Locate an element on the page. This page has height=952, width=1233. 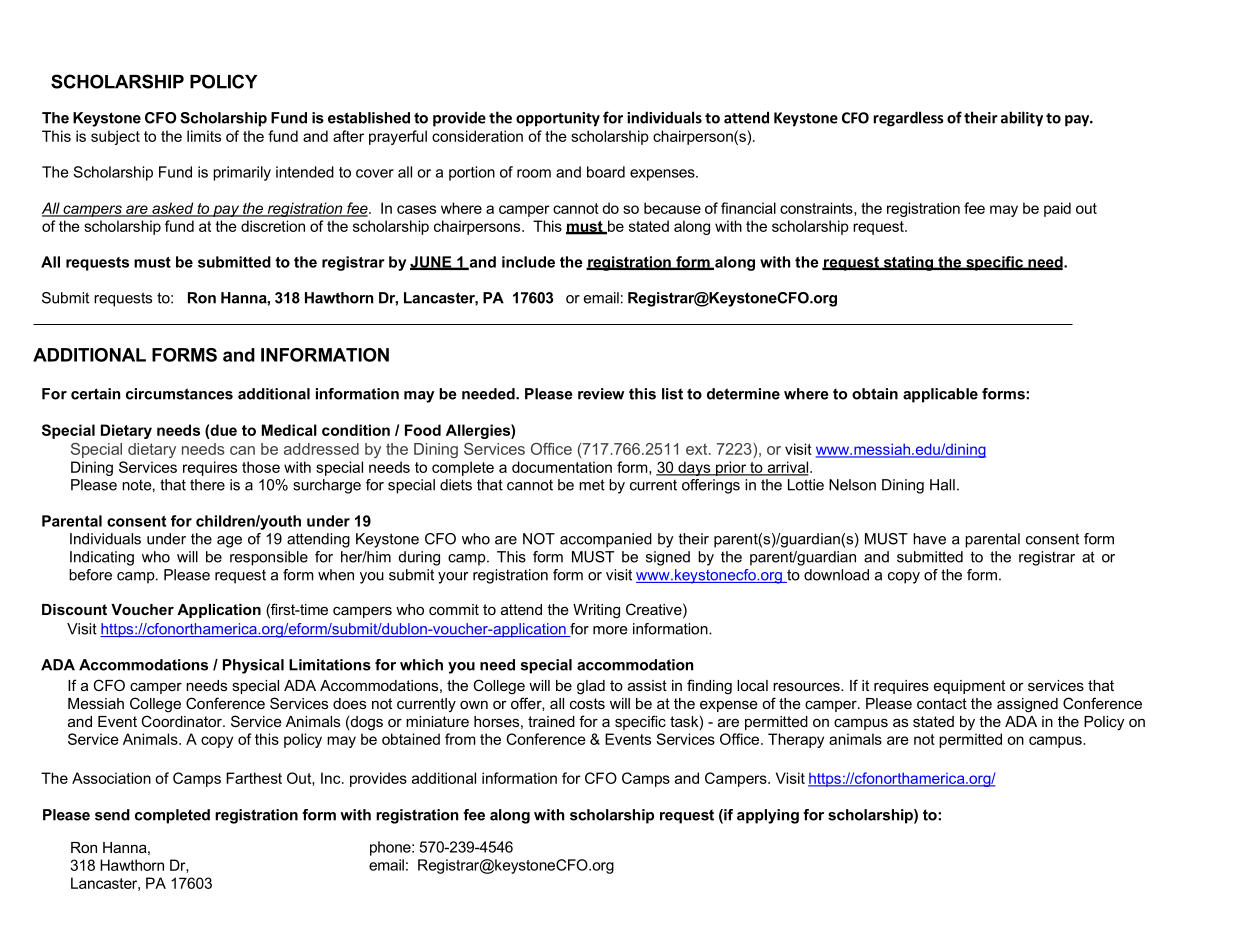
discretion is located at coordinates (273, 226).
